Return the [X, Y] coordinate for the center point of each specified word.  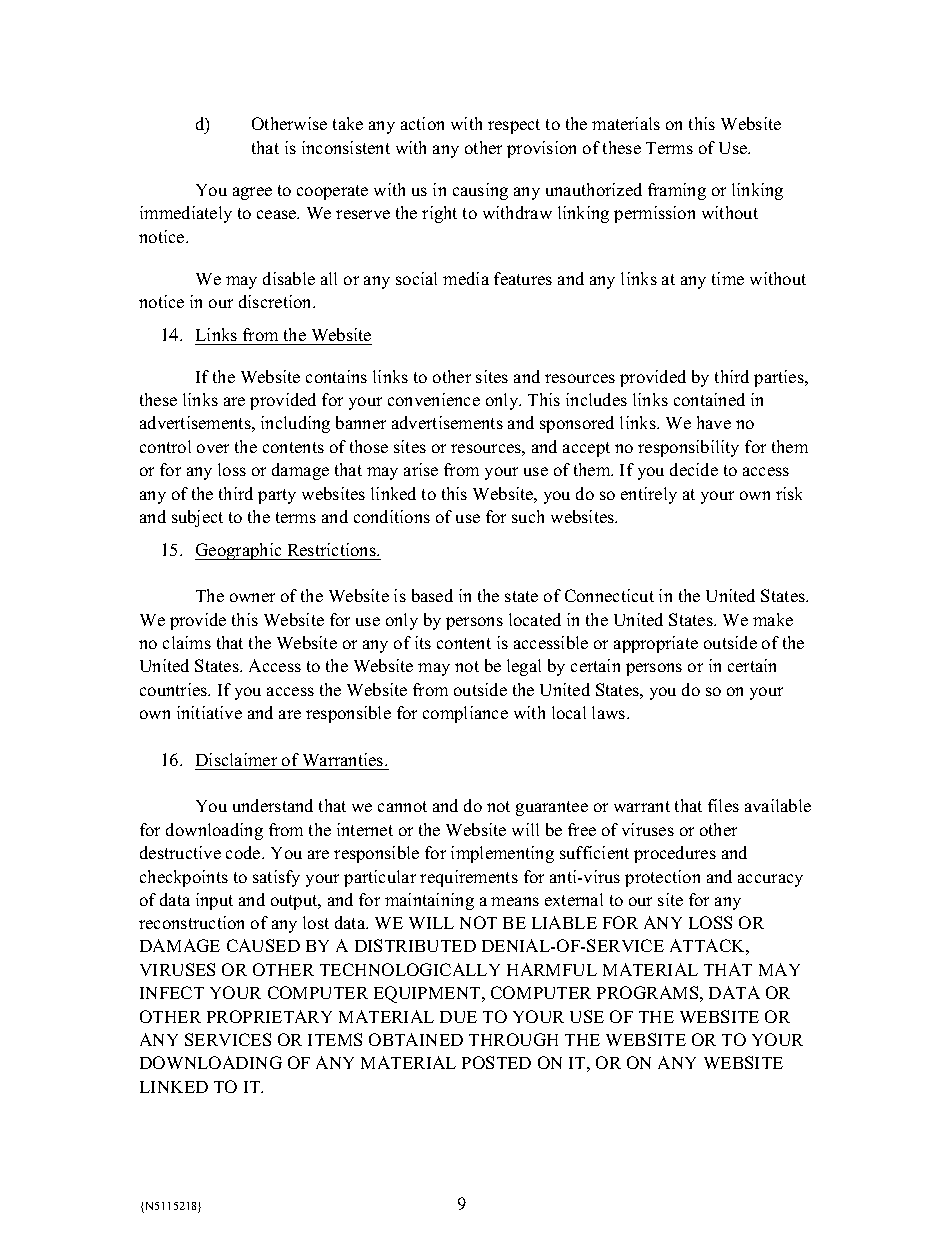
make [773, 619]
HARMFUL [552, 969]
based [432, 595]
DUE [458, 1017]
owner [252, 597]
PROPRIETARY [269, 1016]
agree [252, 193]
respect [514, 126]
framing [677, 191]
